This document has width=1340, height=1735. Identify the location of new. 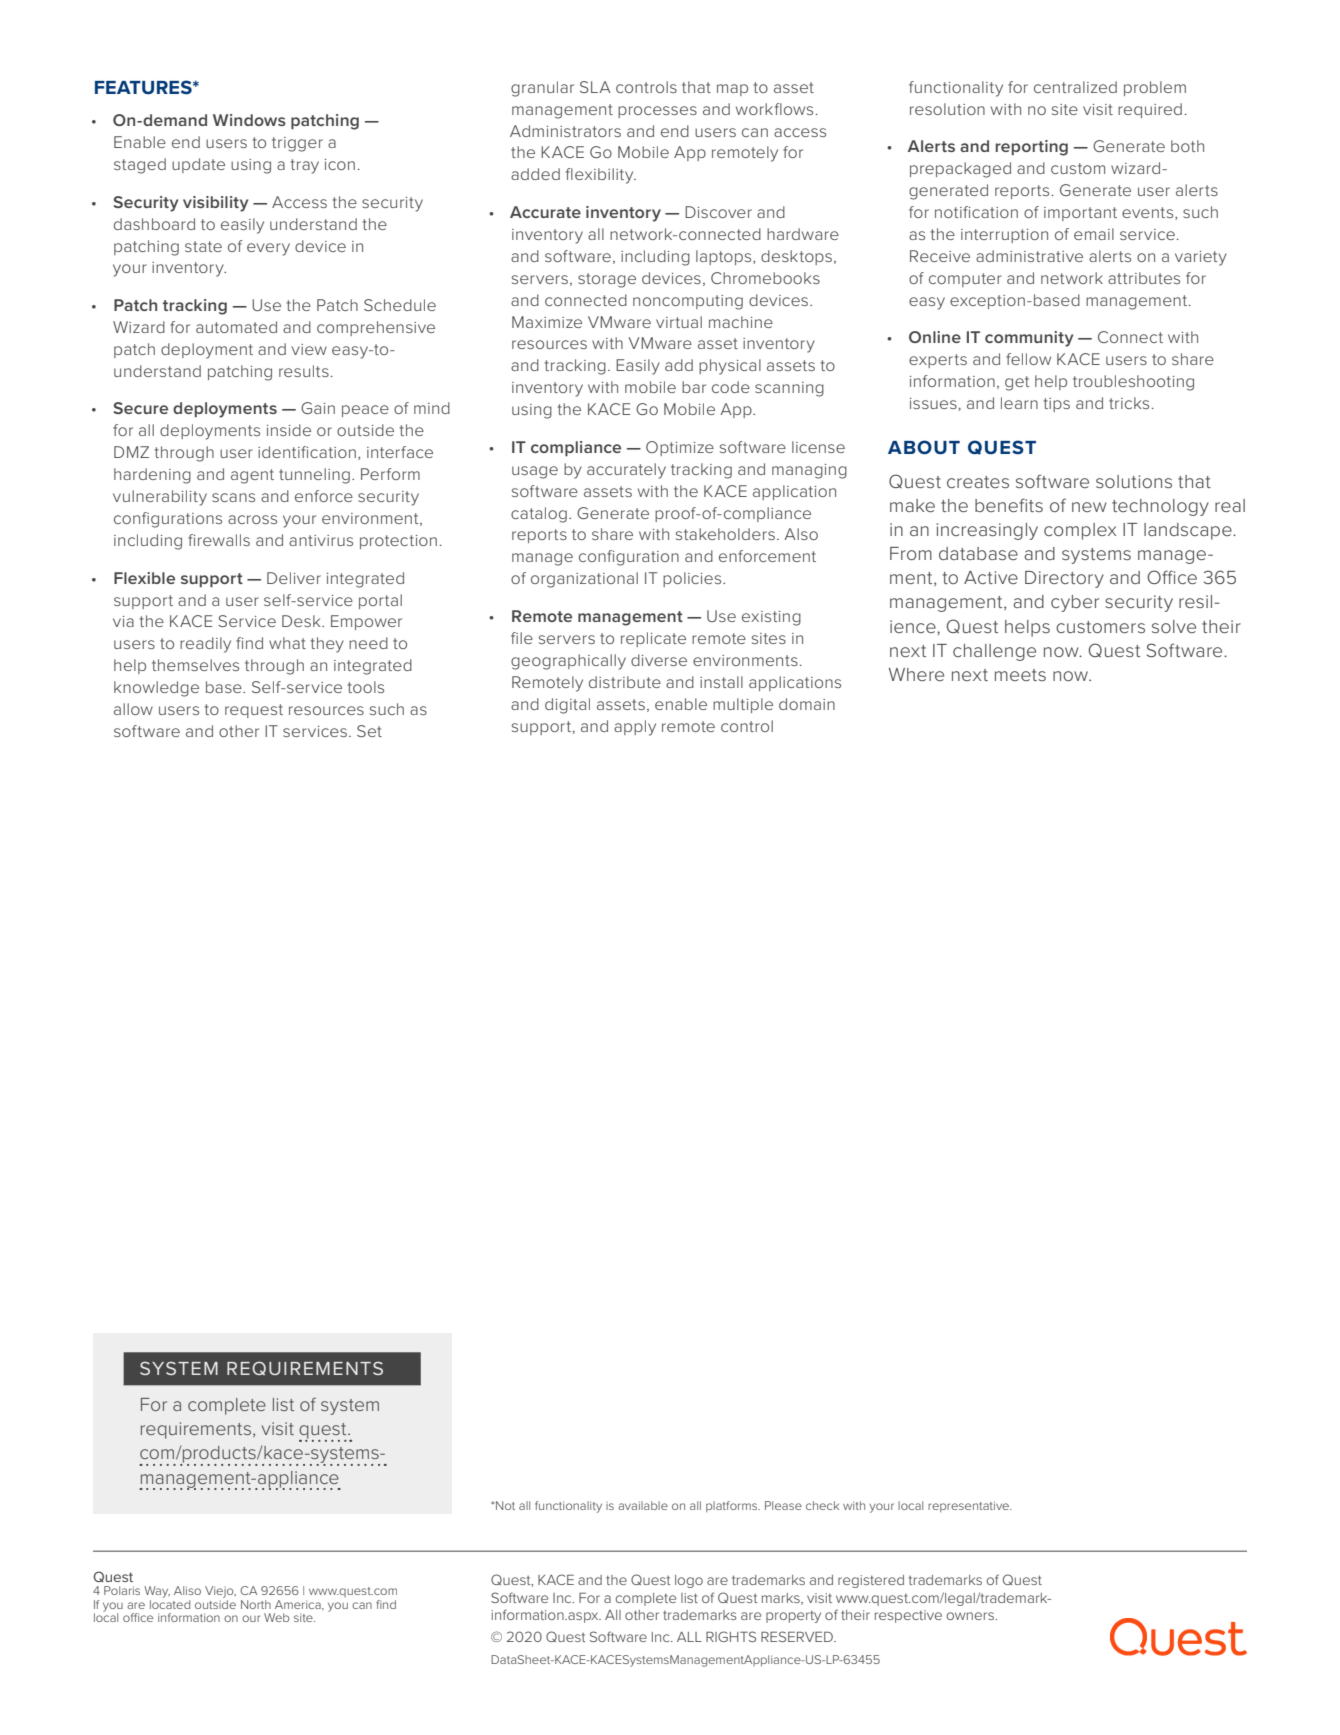
(1089, 507).
